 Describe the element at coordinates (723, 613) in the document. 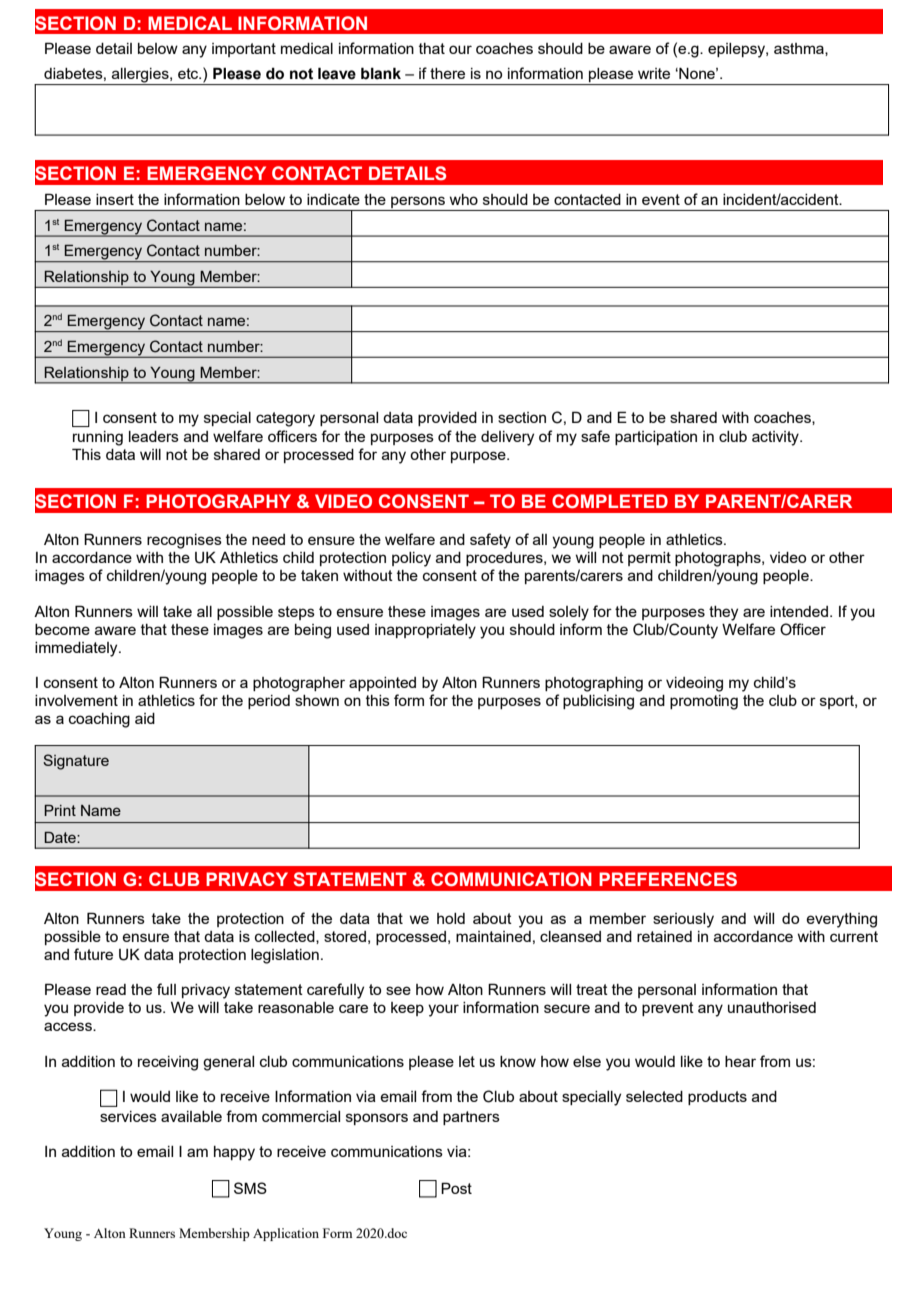

I see `they` at that location.
